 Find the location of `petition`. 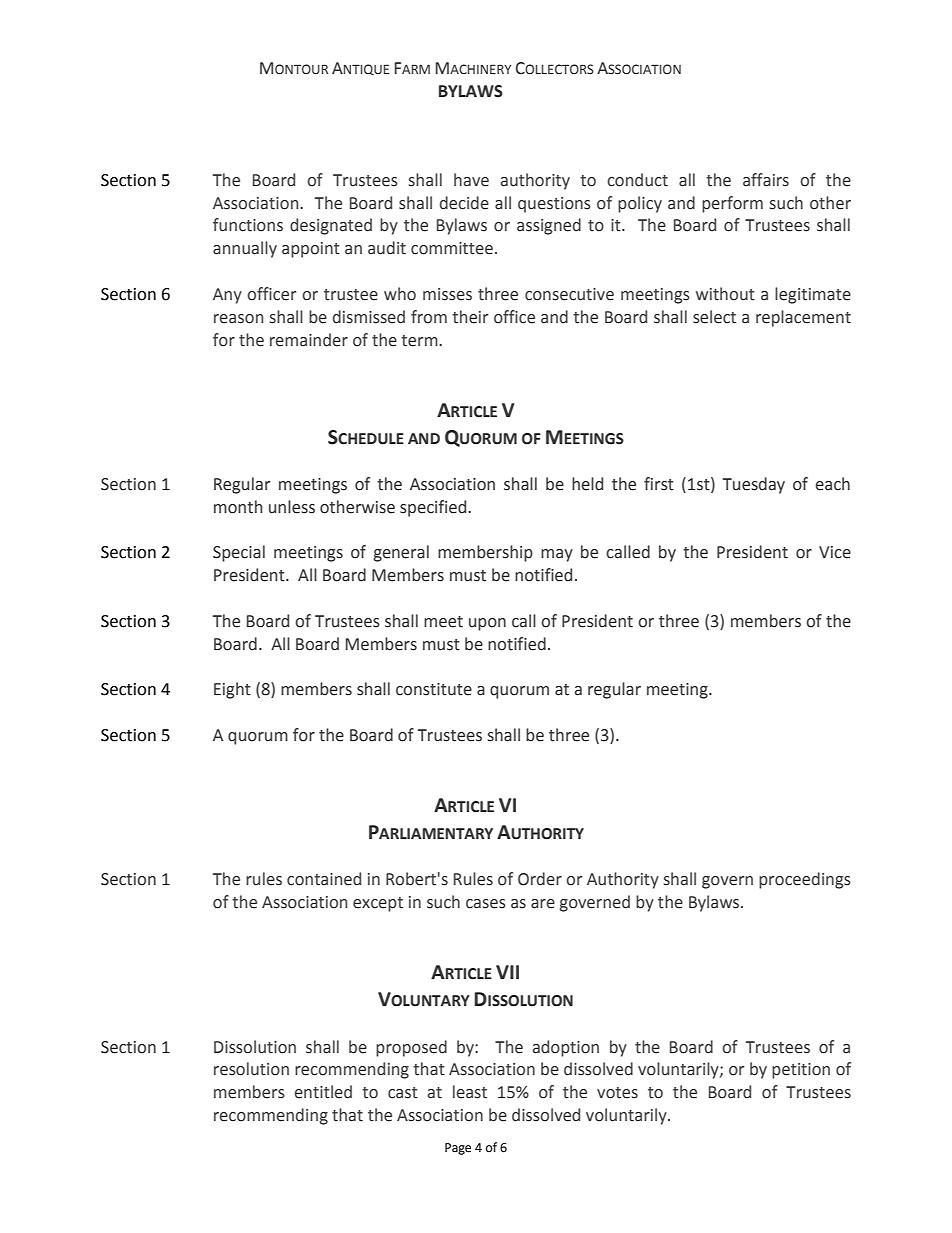

petition is located at coordinates (801, 1071).
